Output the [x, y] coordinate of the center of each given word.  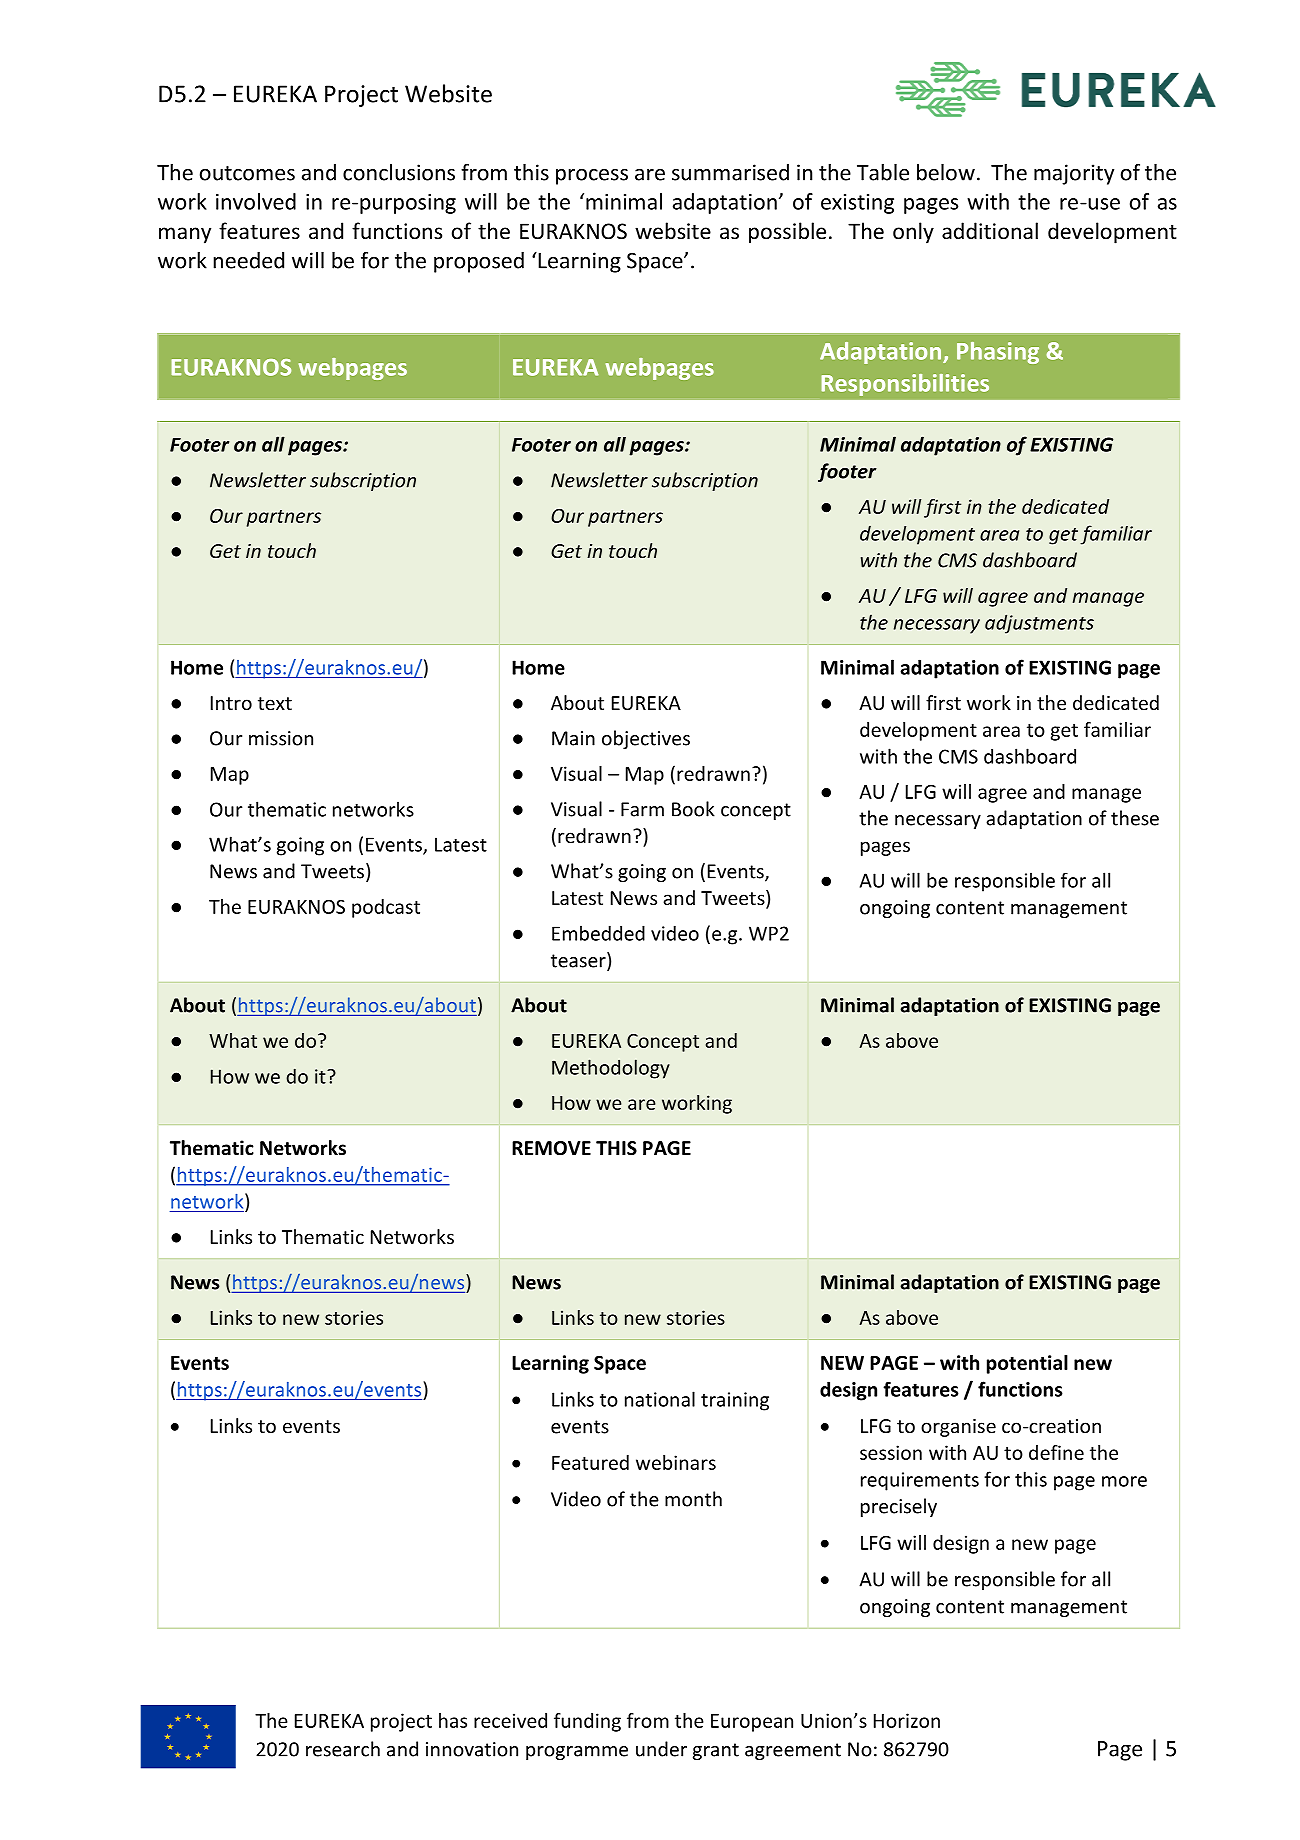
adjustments [1039, 624]
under [661, 1749]
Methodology [611, 1069]
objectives [646, 739]
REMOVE [551, 1148]
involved [256, 201]
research [343, 1749]
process [592, 177]
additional [990, 231]
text [275, 703]
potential [1027, 1364]
